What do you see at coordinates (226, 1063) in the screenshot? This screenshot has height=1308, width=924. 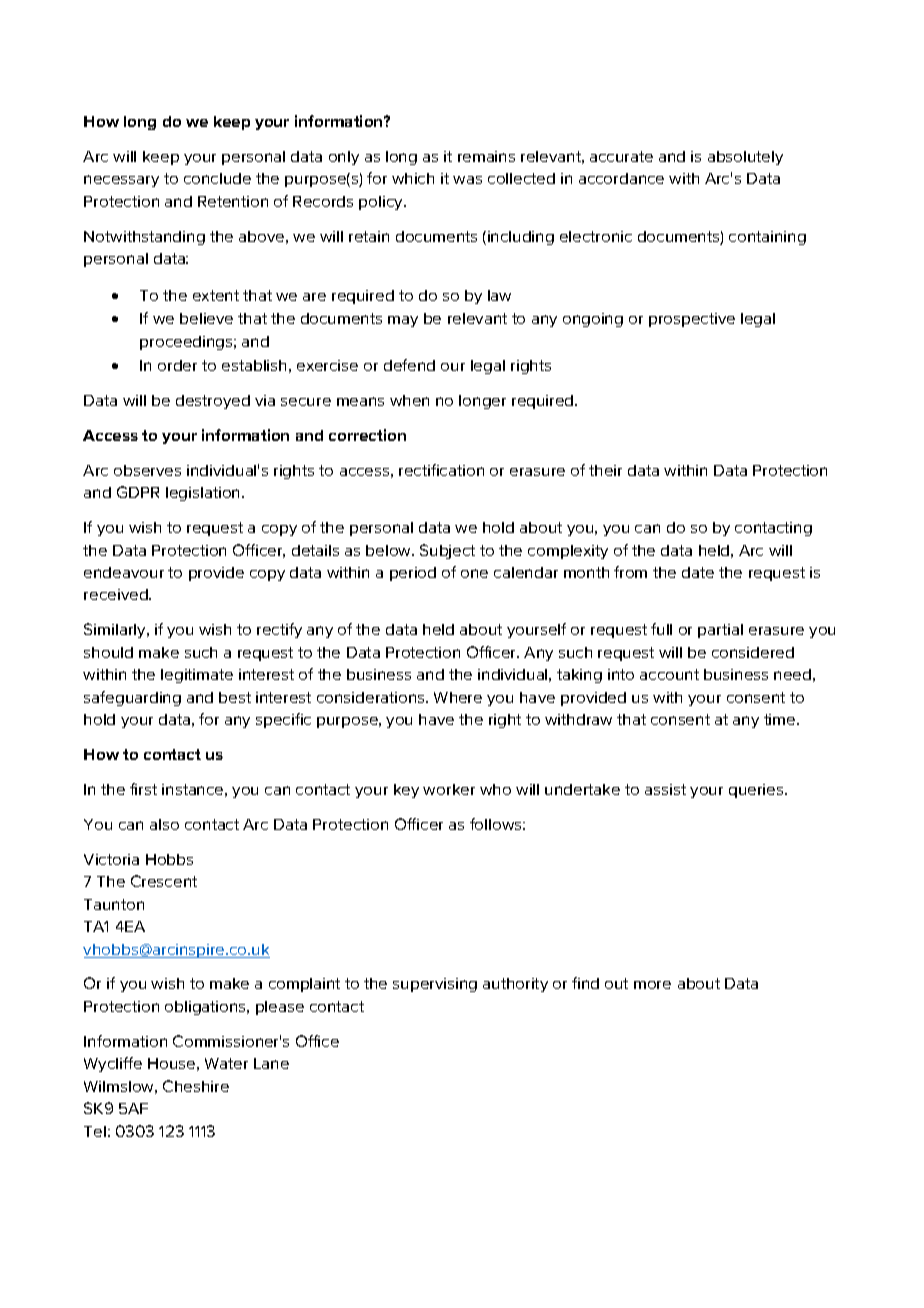 I see `Water` at bounding box center [226, 1063].
